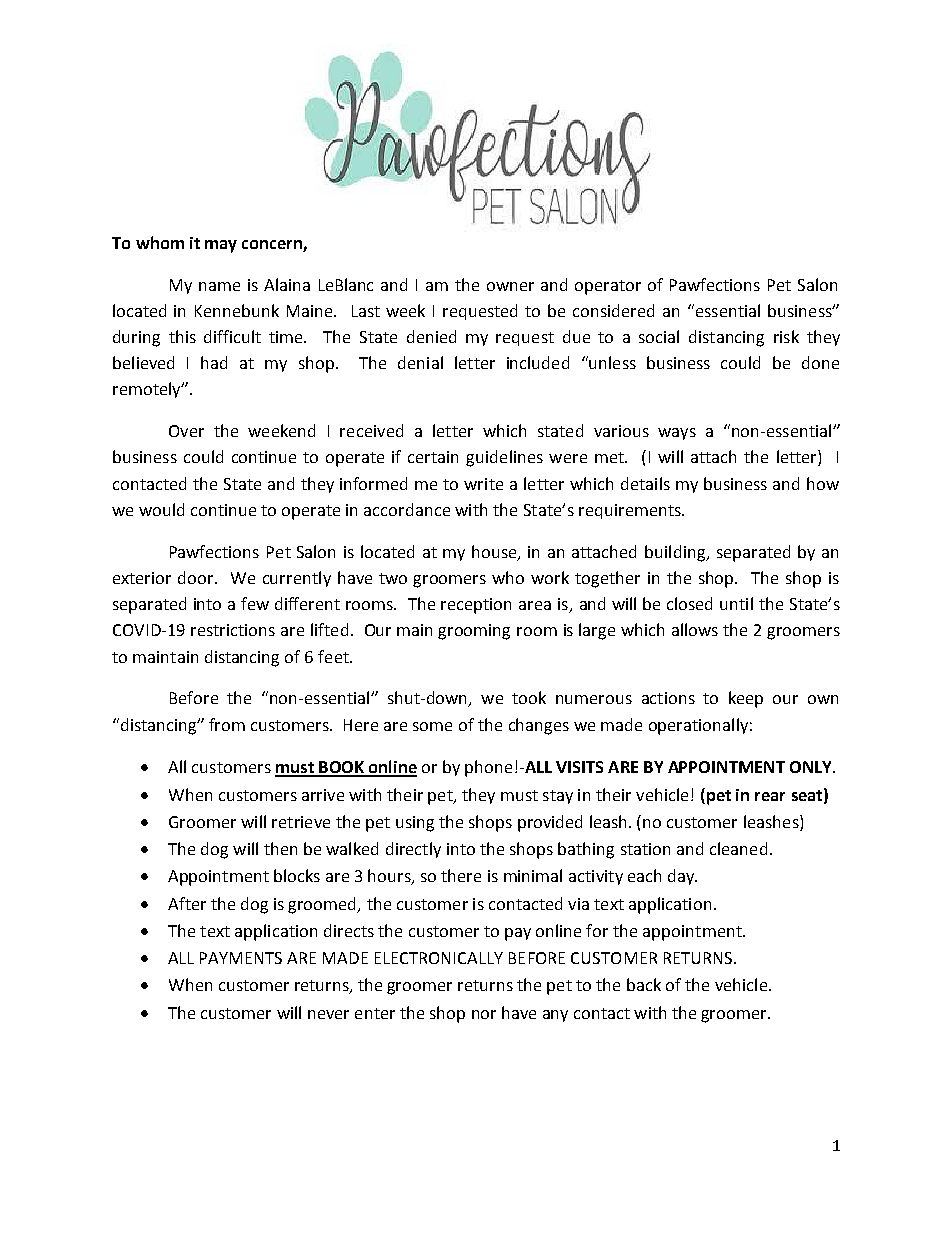 The image size is (952, 1233). Describe the element at coordinates (677, 434) in the screenshot. I see `ways` at that location.
